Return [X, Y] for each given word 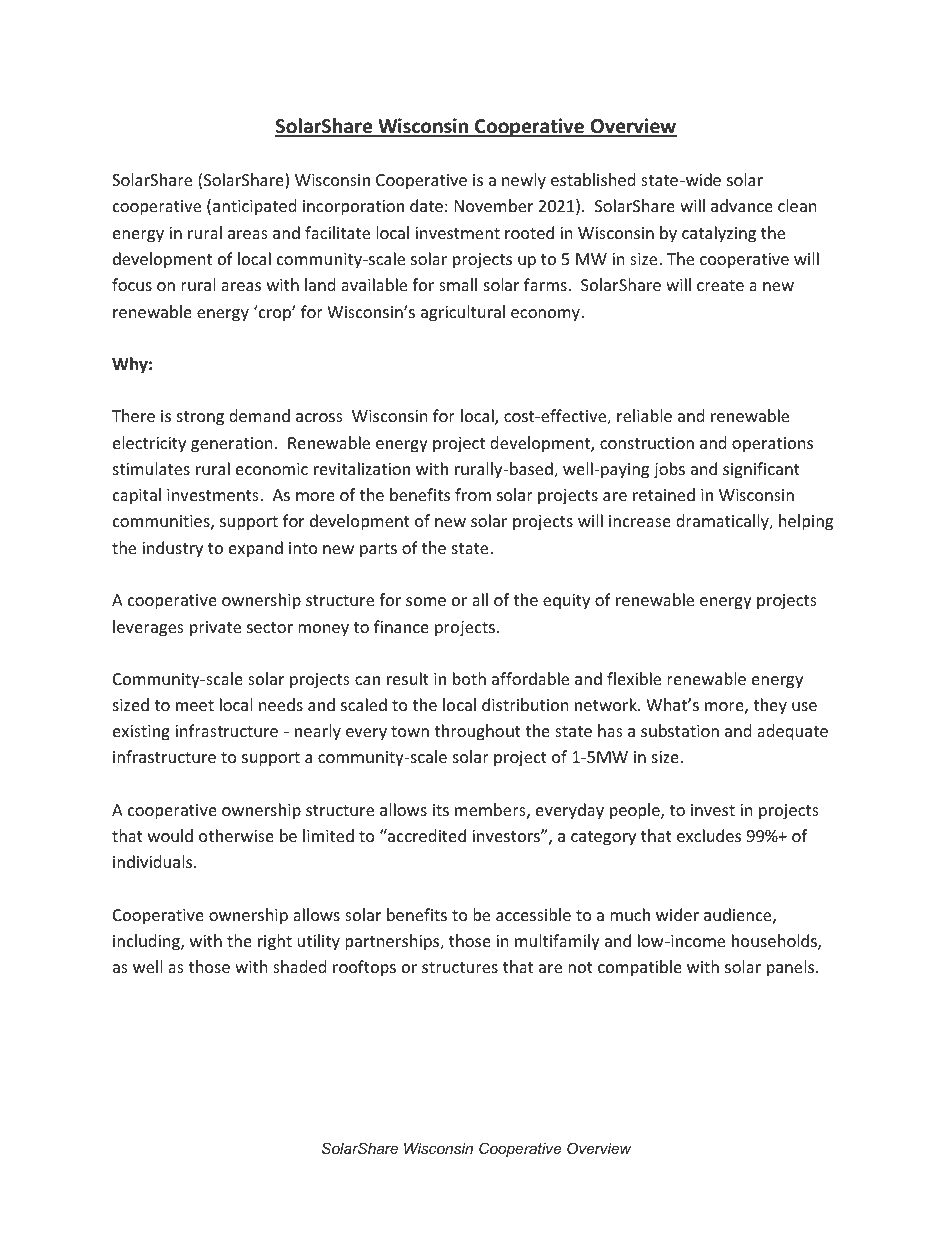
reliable [644, 415]
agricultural [463, 313]
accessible [533, 914]
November [494, 205]
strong [200, 418]
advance [742, 205]
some [426, 601]
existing [141, 733]
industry [172, 549]
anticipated [254, 207]
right [275, 942]
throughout [477, 732]
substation [680, 730]
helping [806, 522]
